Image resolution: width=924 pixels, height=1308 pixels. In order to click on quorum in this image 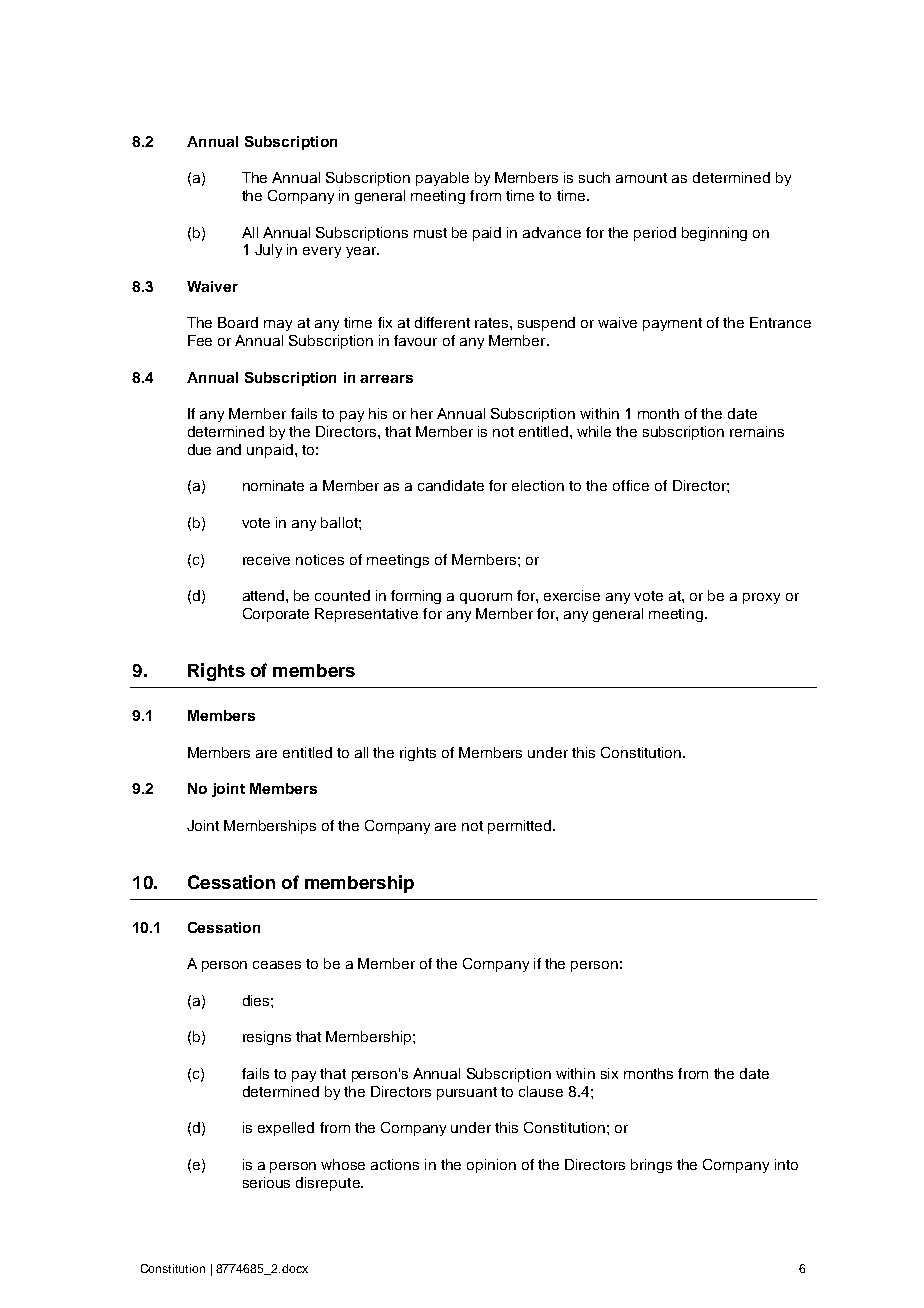, I will do `click(486, 598)`.
